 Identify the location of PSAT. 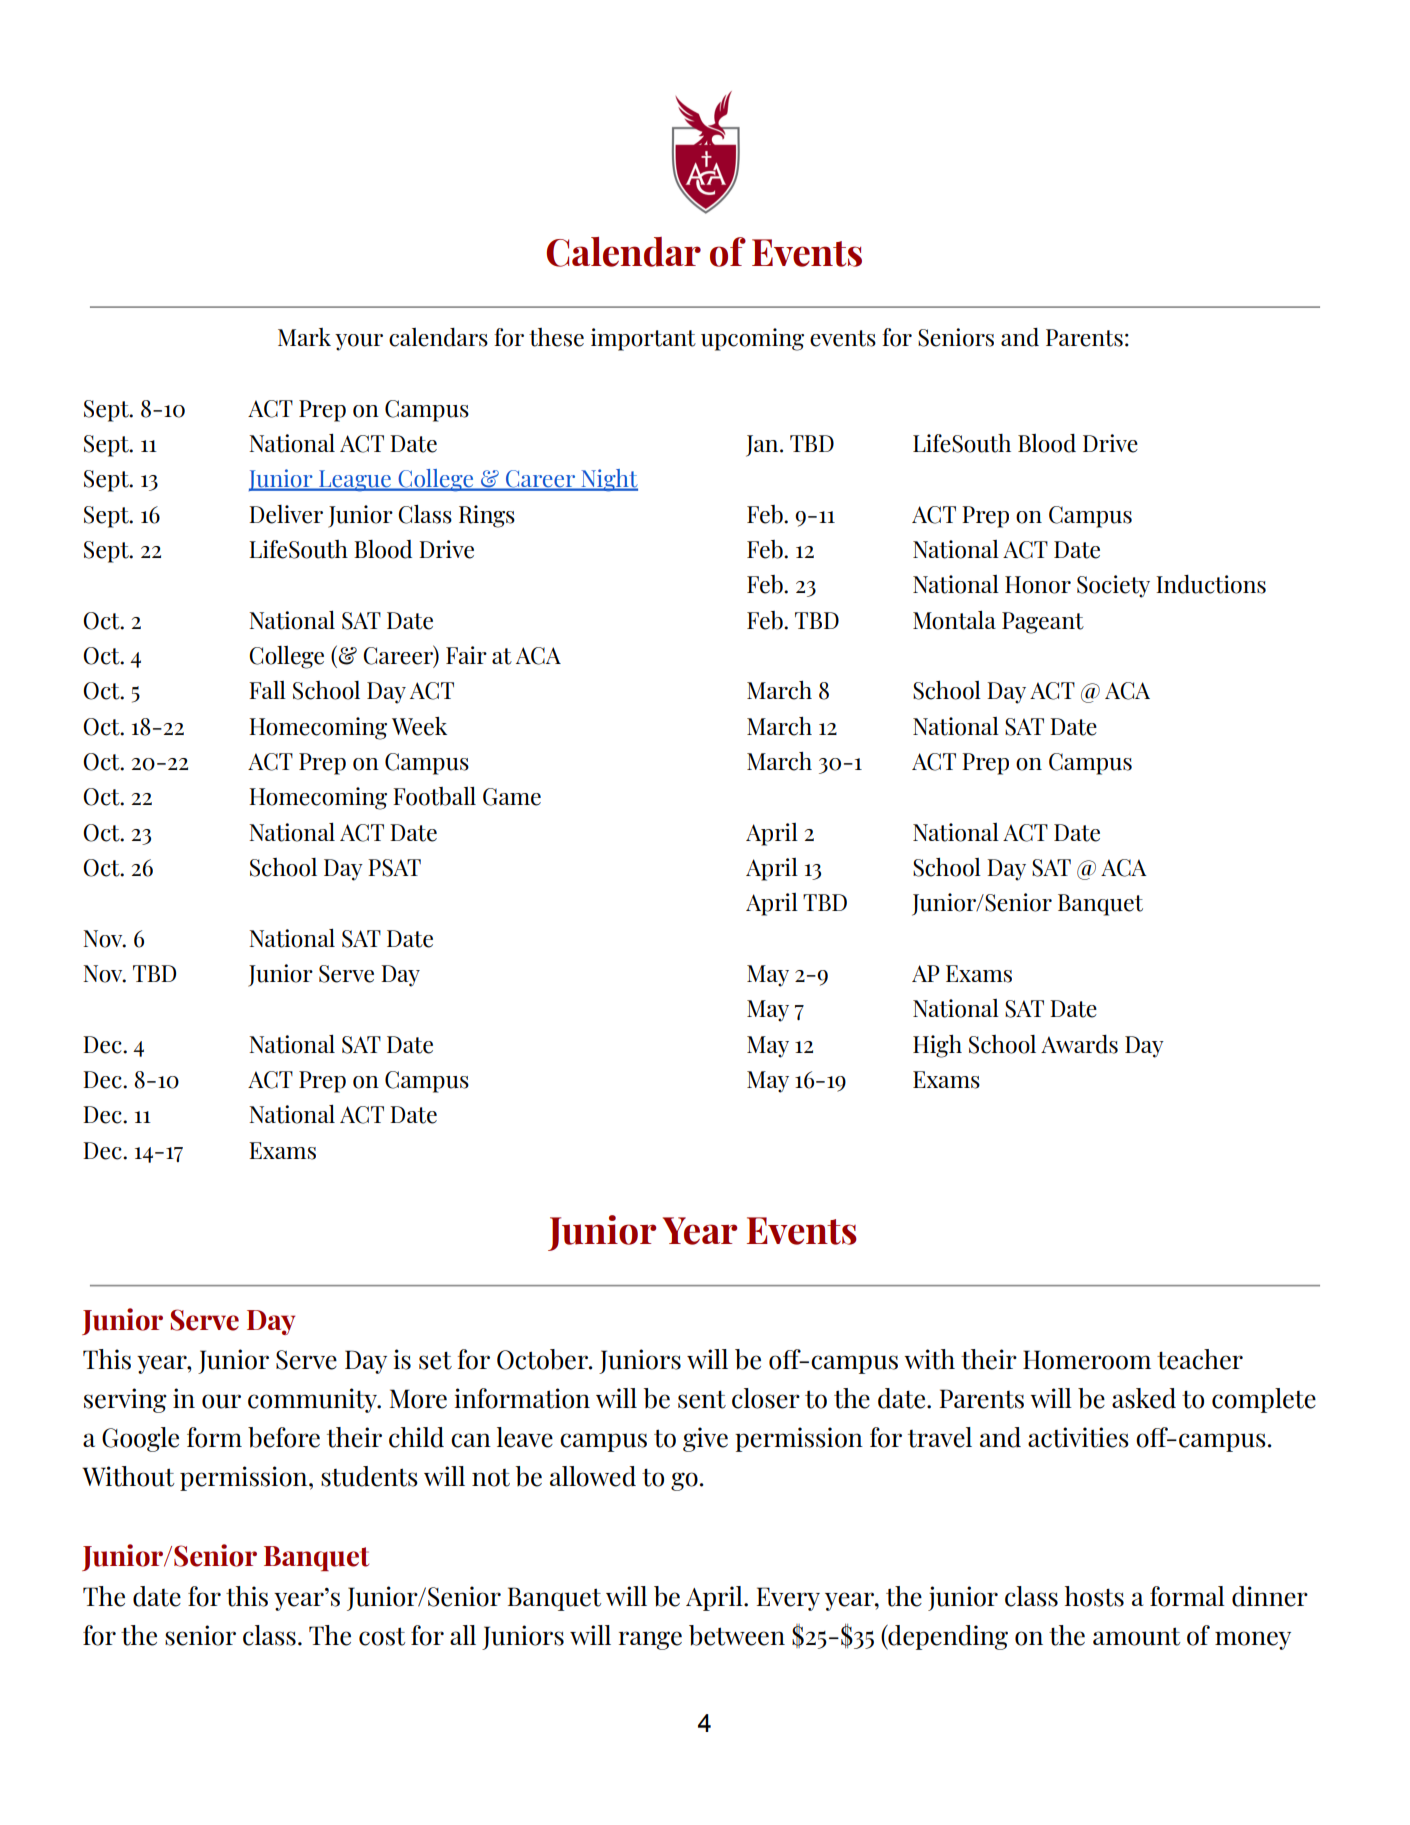
(394, 868).
